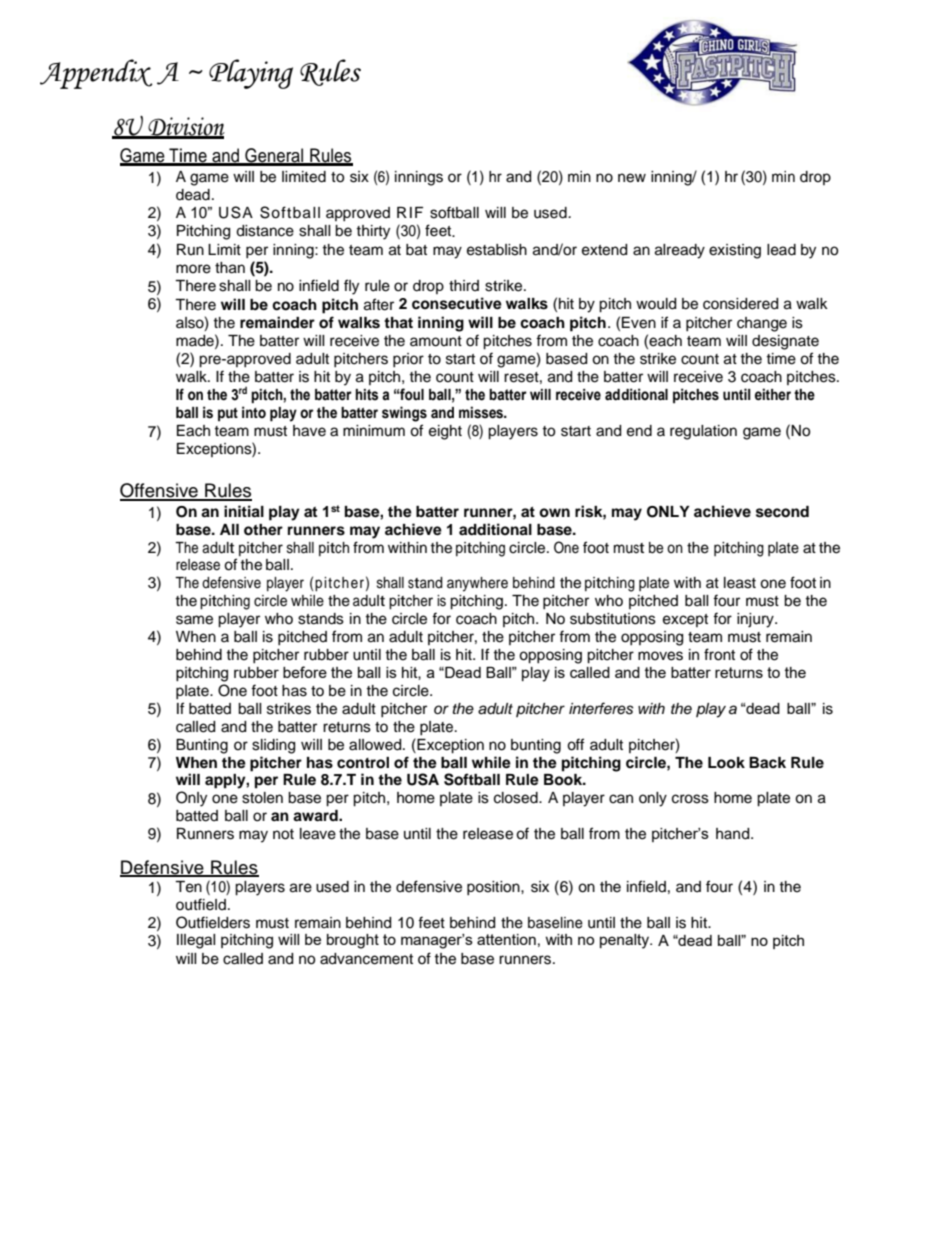  I want to click on Offensive, so click(160, 491).
